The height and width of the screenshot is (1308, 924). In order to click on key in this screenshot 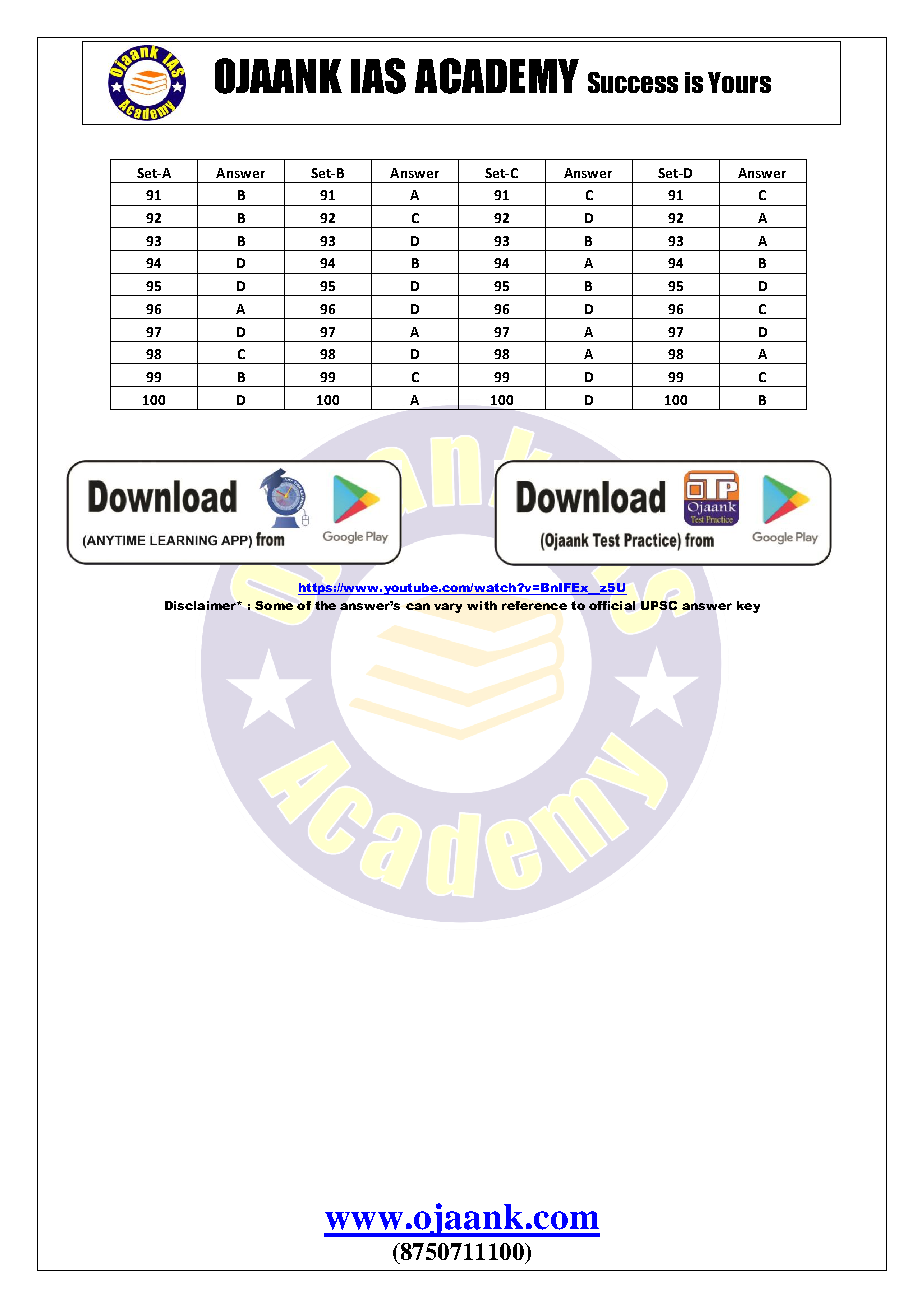, I will do `click(748, 607)`.
